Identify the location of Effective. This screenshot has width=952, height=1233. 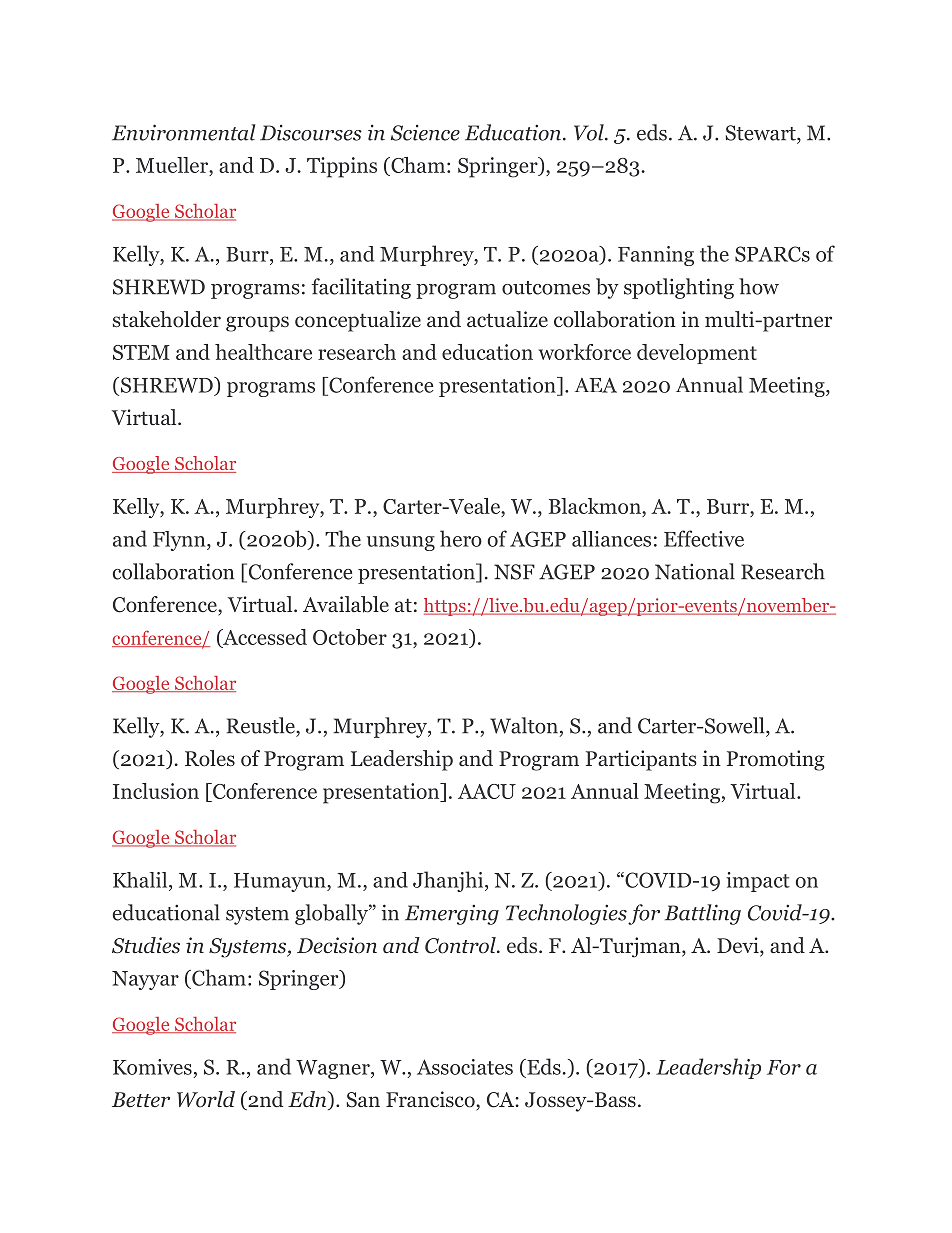
(704, 538).
